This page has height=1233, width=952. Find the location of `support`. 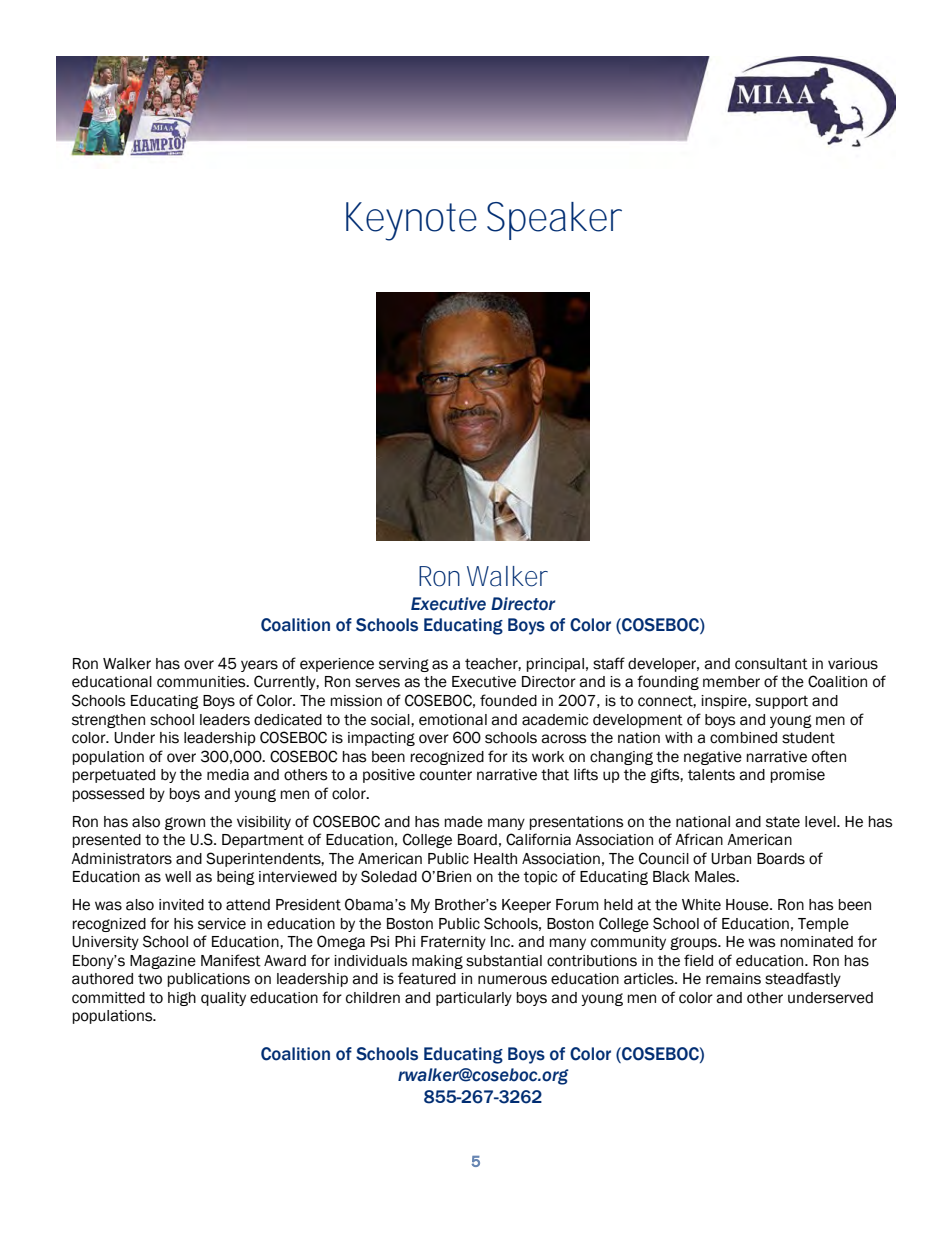

support is located at coordinates (781, 702).
